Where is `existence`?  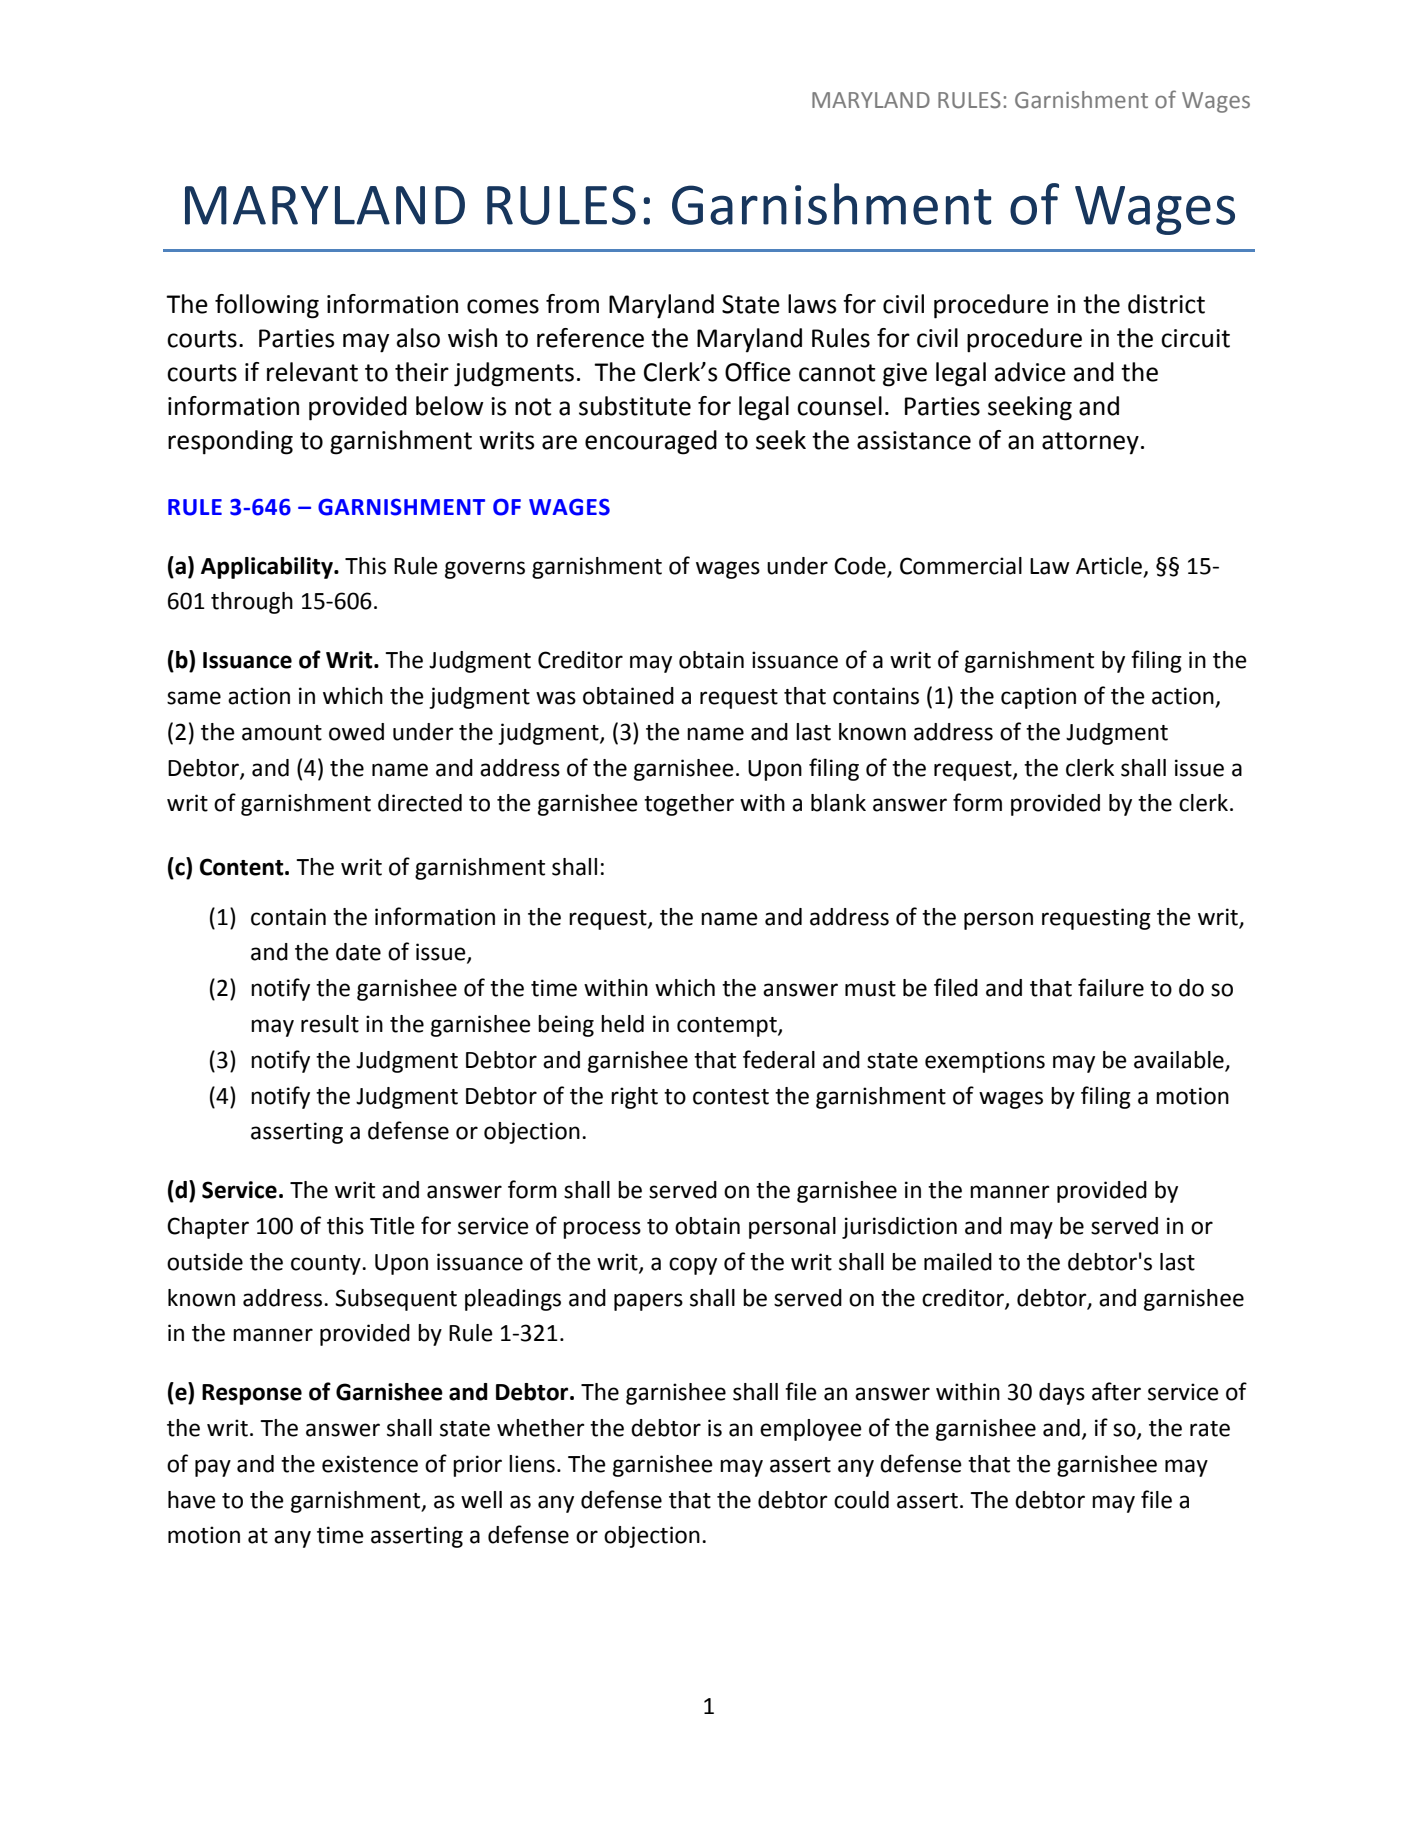 existence is located at coordinates (370, 1464).
